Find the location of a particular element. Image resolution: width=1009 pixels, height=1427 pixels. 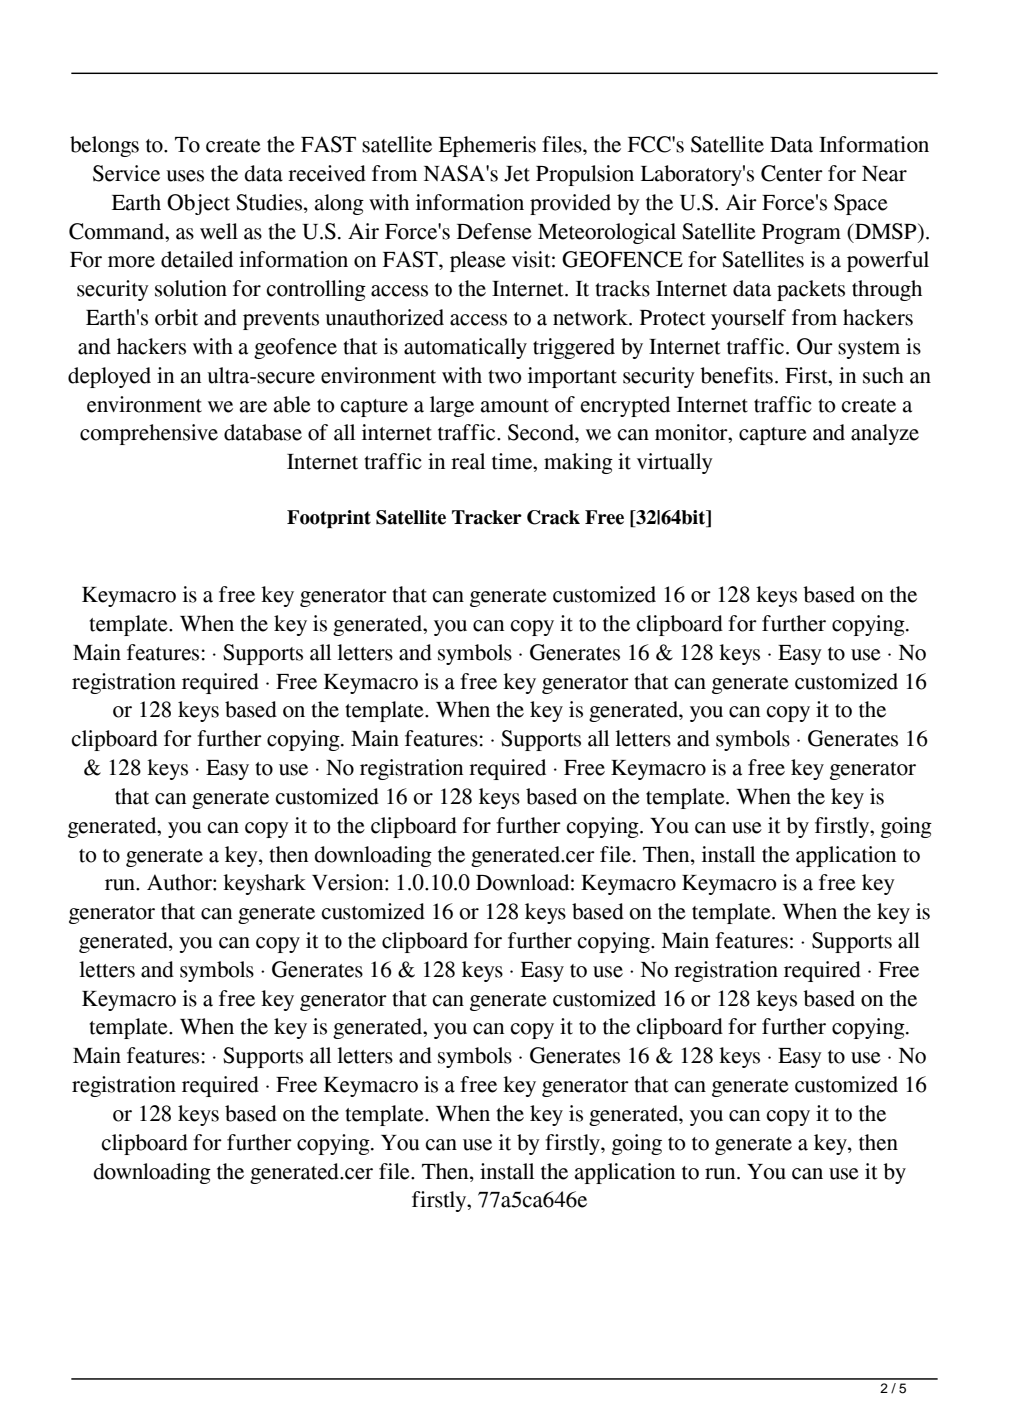

amount is located at coordinates (515, 406).
